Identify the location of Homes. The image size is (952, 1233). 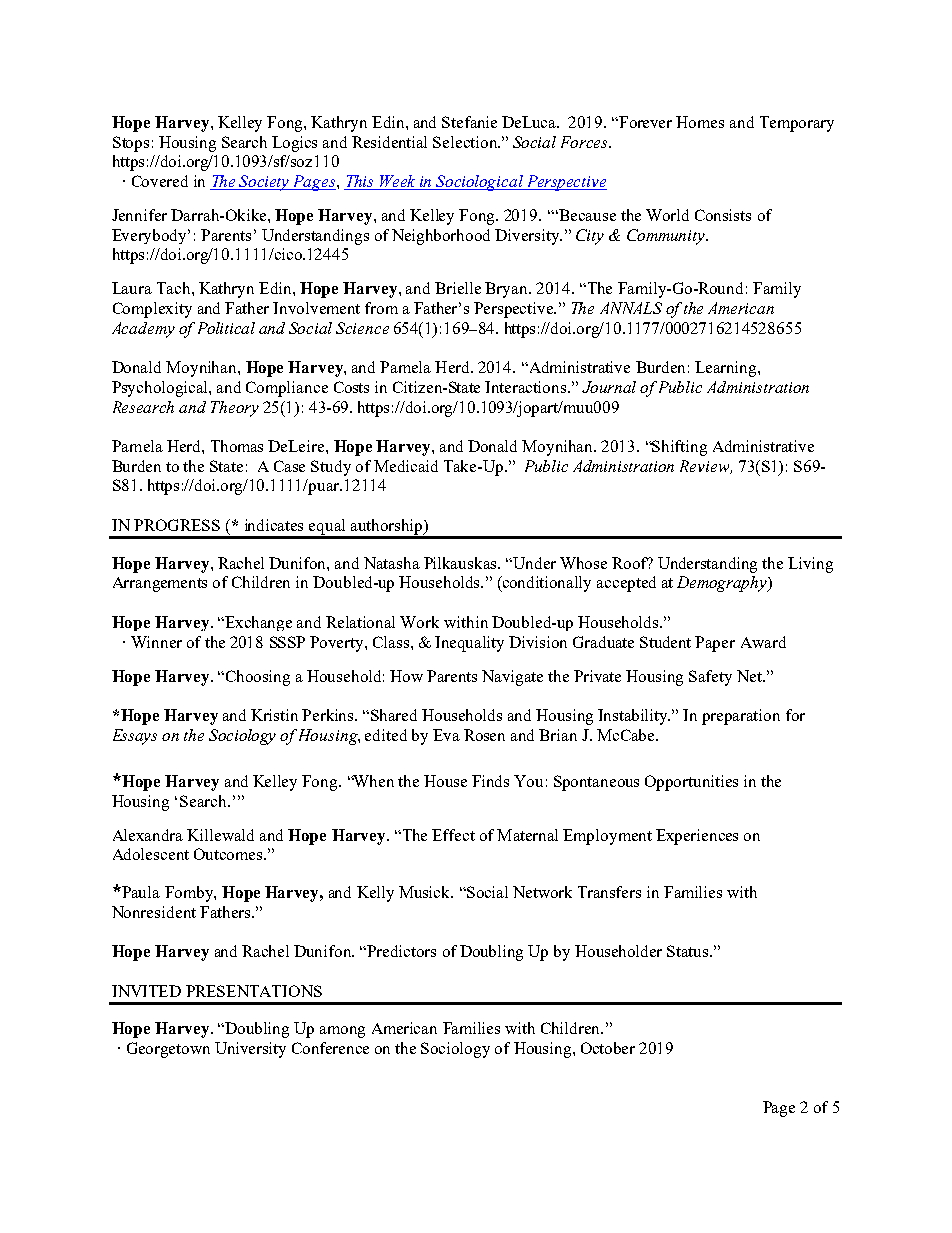
(700, 122).
